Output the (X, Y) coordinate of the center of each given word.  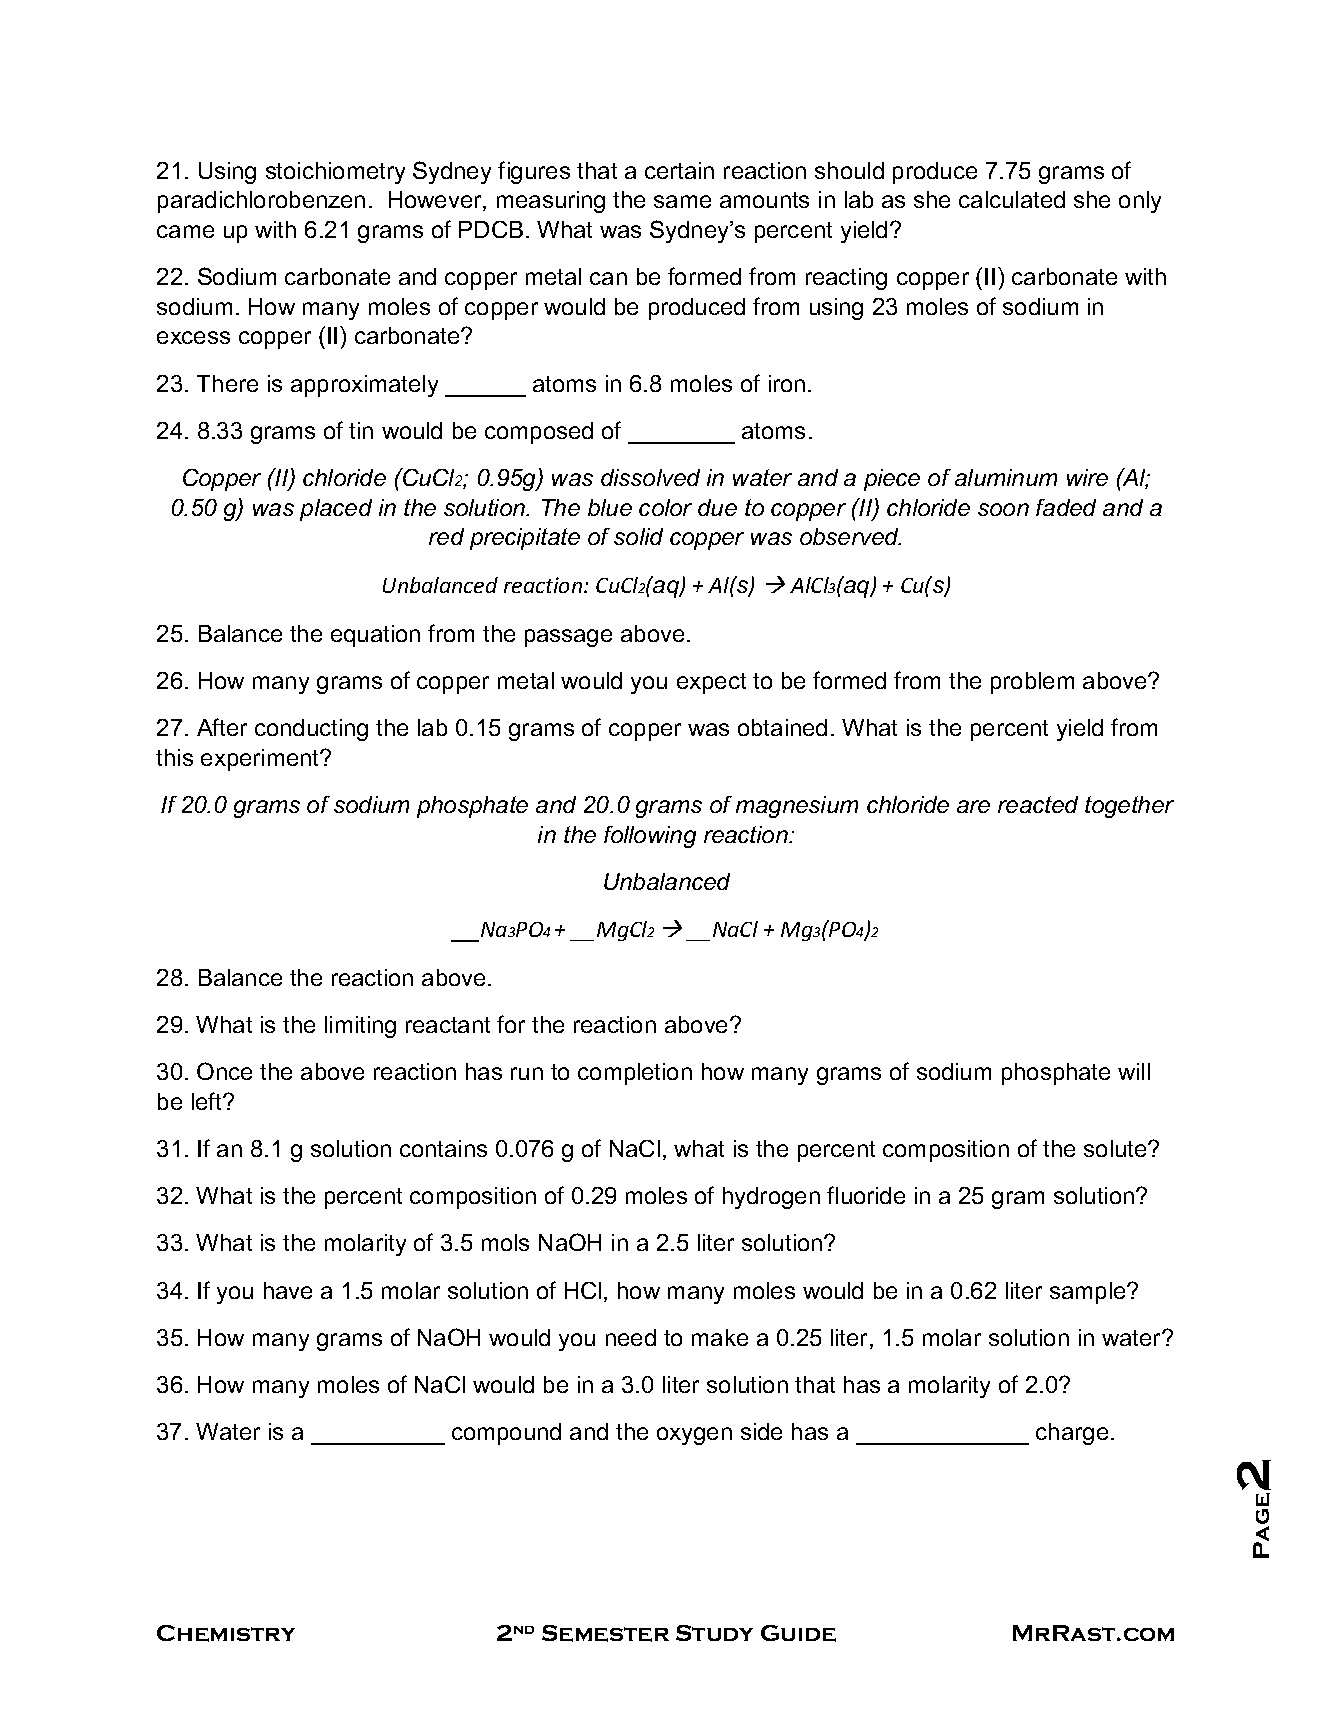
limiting (360, 1027)
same (682, 201)
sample (1089, 1293)
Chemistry (226, 1633)
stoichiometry (335, 173)
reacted (1038, 804)
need (631, 1337)
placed (336, 510)
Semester (605, 1633)
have (288, 1290)
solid (638, 536)
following (650, 837)
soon (1003, 509)
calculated (1012, 199)
